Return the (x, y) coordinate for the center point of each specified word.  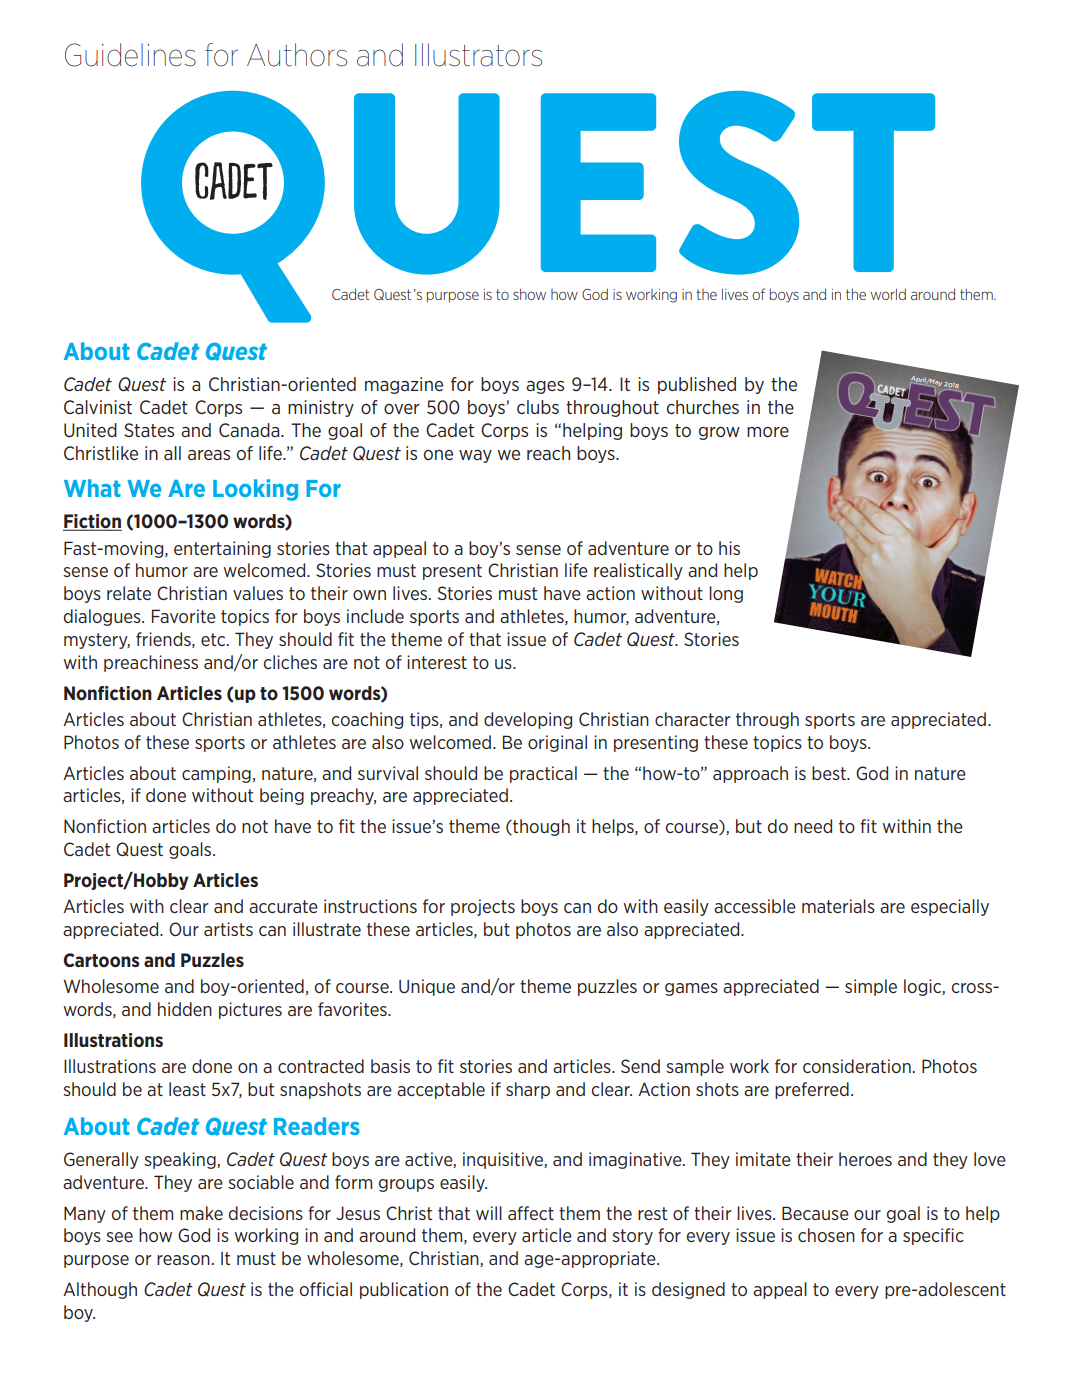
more (768, 432)
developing (528, 720)
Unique (427, 987)
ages (545, 387)
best (830, 773)
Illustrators (478, 55)
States (149, 430)
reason (183, 1260)
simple (871, 987)
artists (228, 929)
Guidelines (130, 55)
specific (933, 1236)
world (888, 294)
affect (531, 1213)
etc (214, 639)
